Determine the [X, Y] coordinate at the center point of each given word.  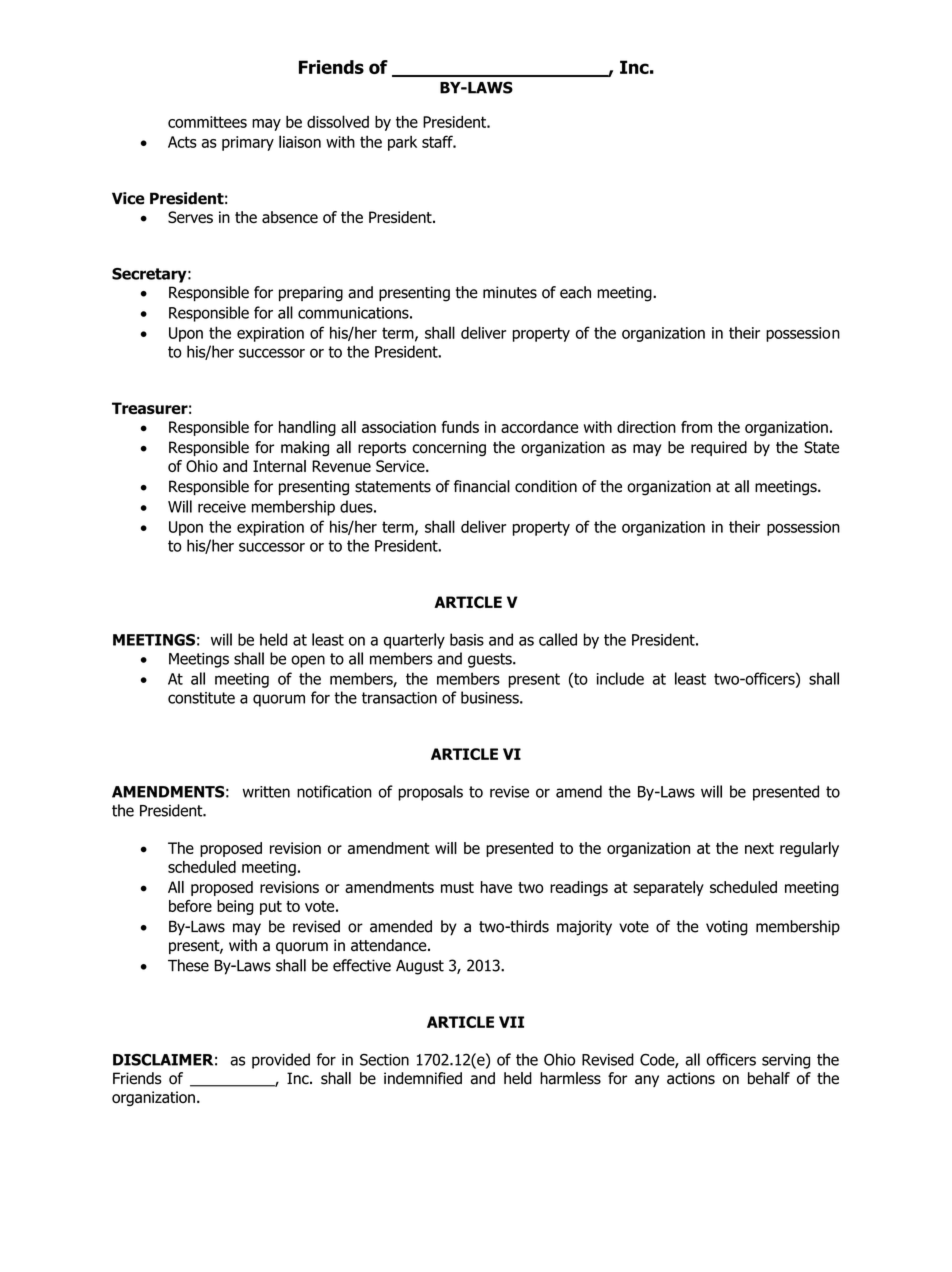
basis [467, 639]
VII [511, 1022]
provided [281, 1061]
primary [248, 143]
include [620, 678]
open [308, 661]
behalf [769, 1078]
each [575, 292]
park [402, 143]
